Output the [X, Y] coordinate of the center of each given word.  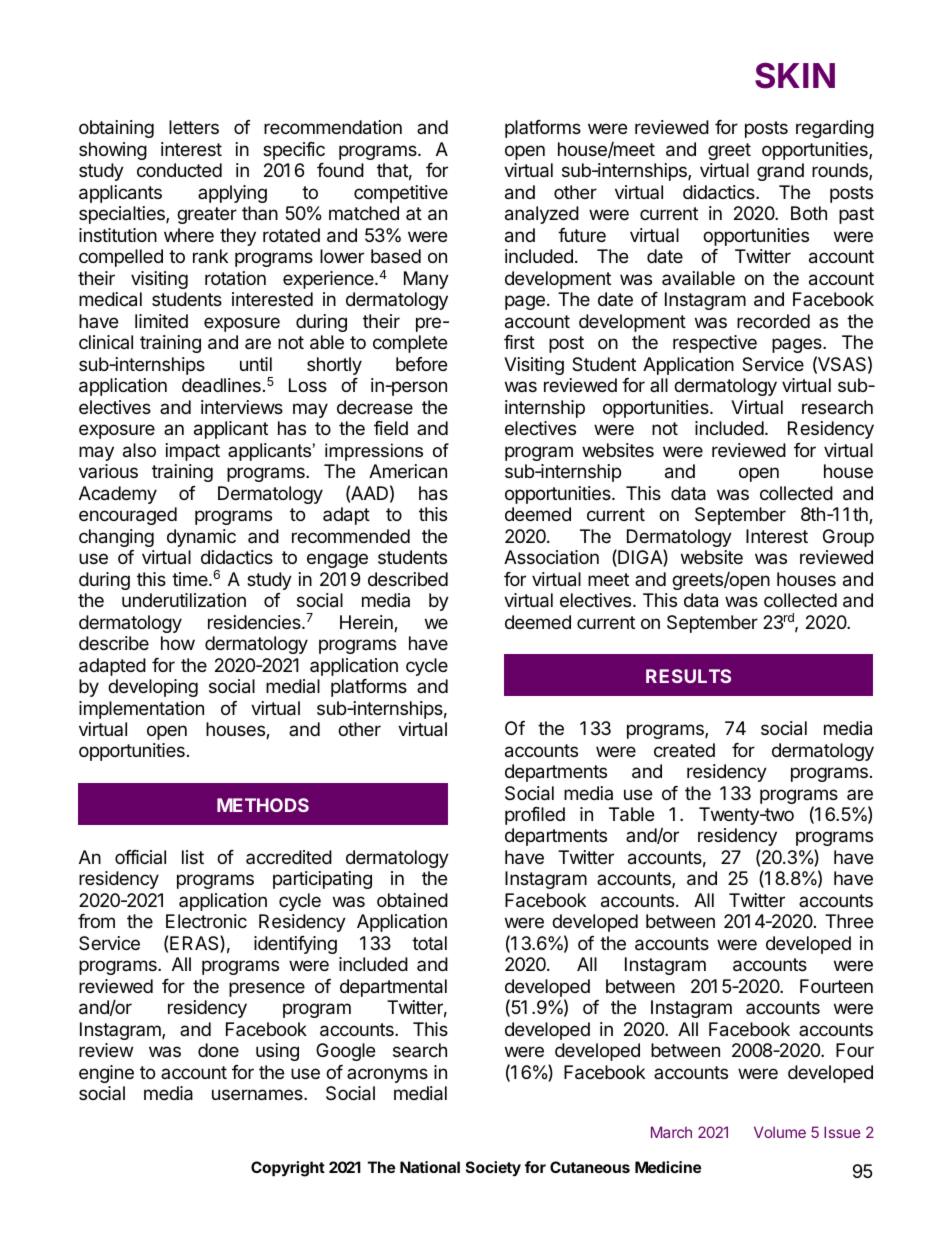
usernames [258, 1095]
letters [194, 127]
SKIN [795, 76]
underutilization [184, 600]
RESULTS [688, 676]
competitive [401, 194]
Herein [367, 623]
